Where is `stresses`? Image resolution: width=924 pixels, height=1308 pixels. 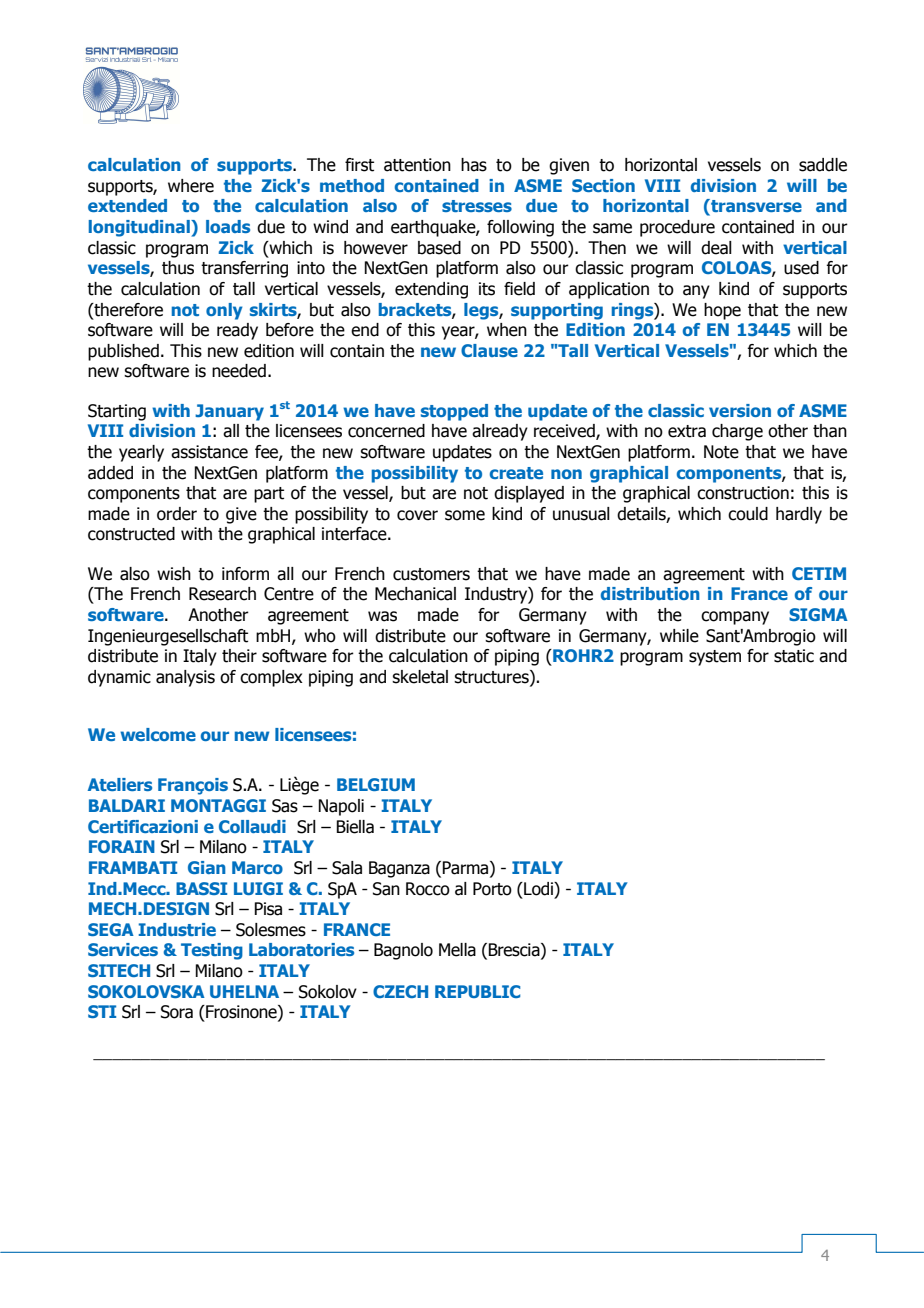
stresses is located at coordinates (477, 206).
